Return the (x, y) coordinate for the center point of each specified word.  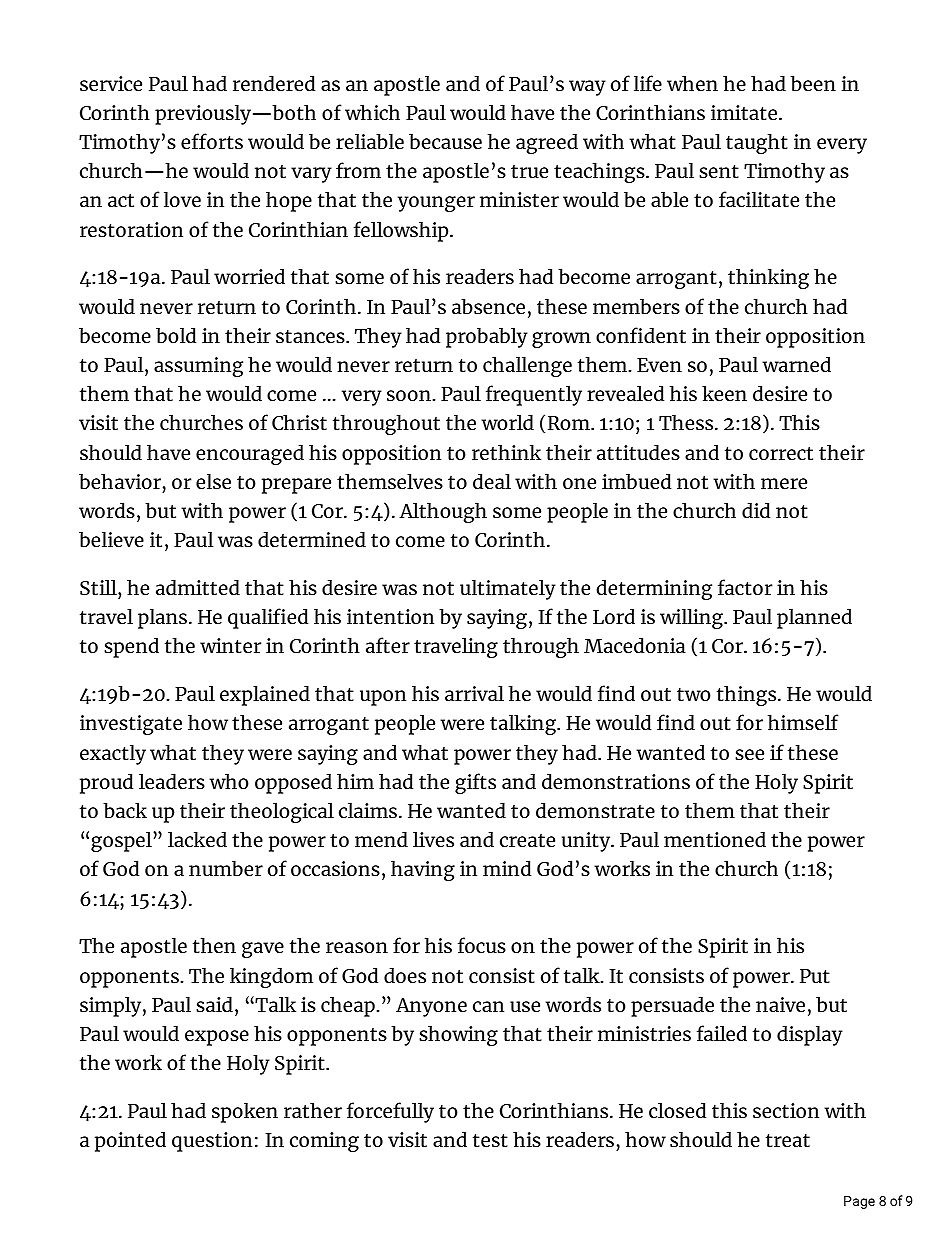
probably (487, 337)
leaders (172, 781)
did (756, 510)
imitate (745, 112)
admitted (198, 587)
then (214, 945)
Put (815, 976)
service (111, 83)
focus (482, 945)
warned (796, 364)
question (212, 1142)
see (749, 754)
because (445, 141)
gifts (475, 783)
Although (443, 512)
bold (176, 335)
